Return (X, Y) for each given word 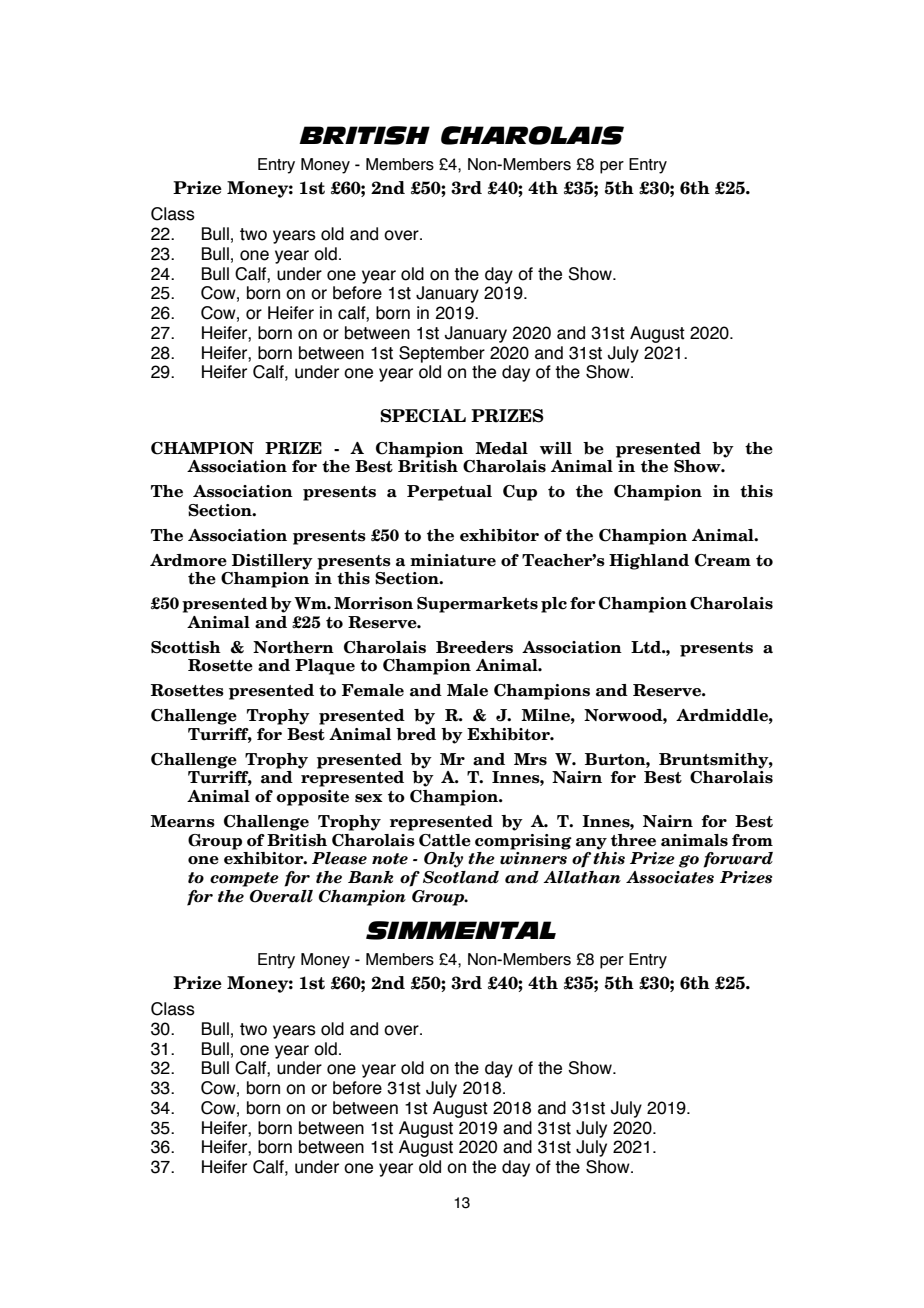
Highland (649, 562)
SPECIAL (423, 416)
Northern (293, 647)
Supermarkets (477, 605)
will (556, 448)
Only (443, 860)
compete (244, 879)
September (442, 354)
